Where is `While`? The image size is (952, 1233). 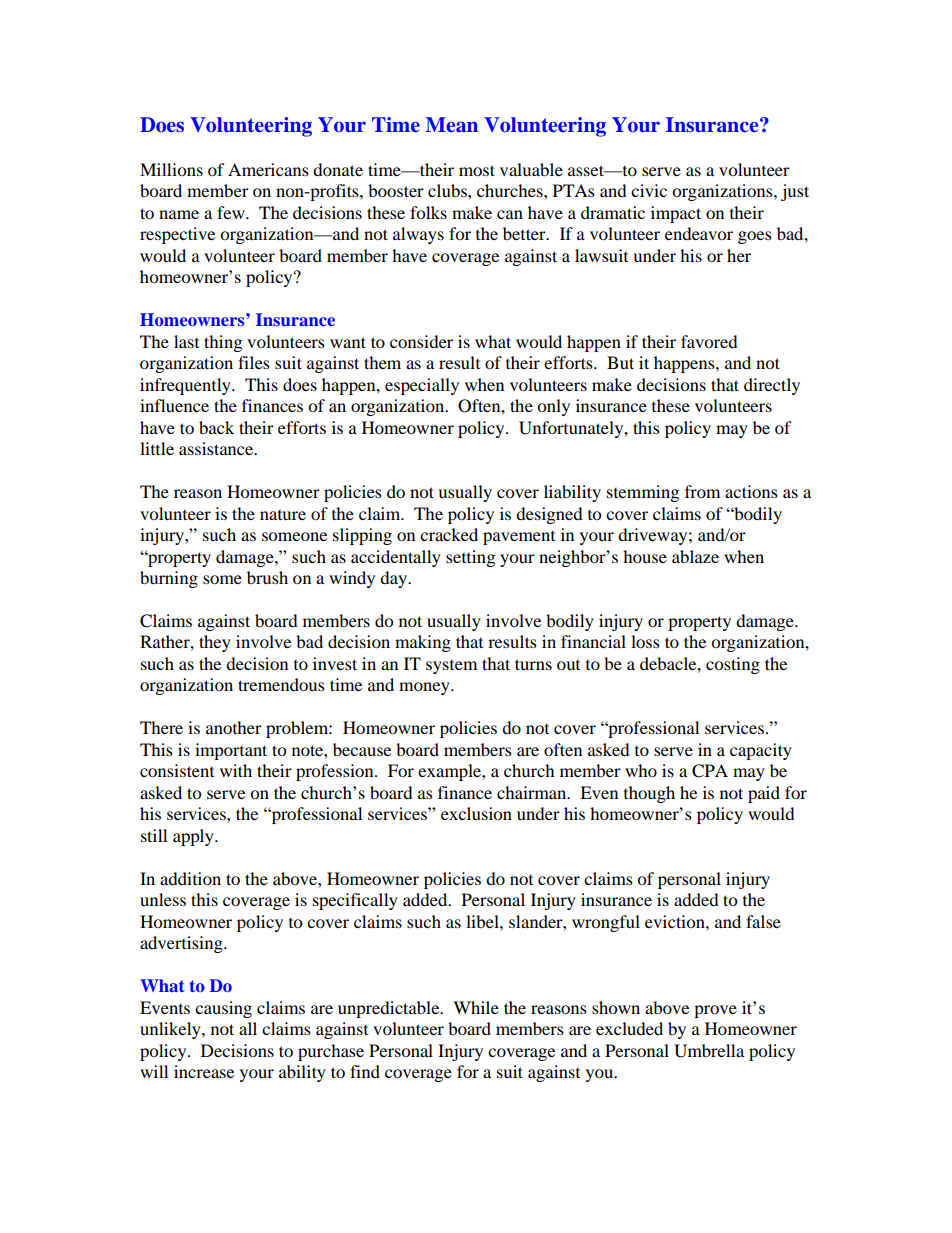 While is located at coordinates (476, 1007).
